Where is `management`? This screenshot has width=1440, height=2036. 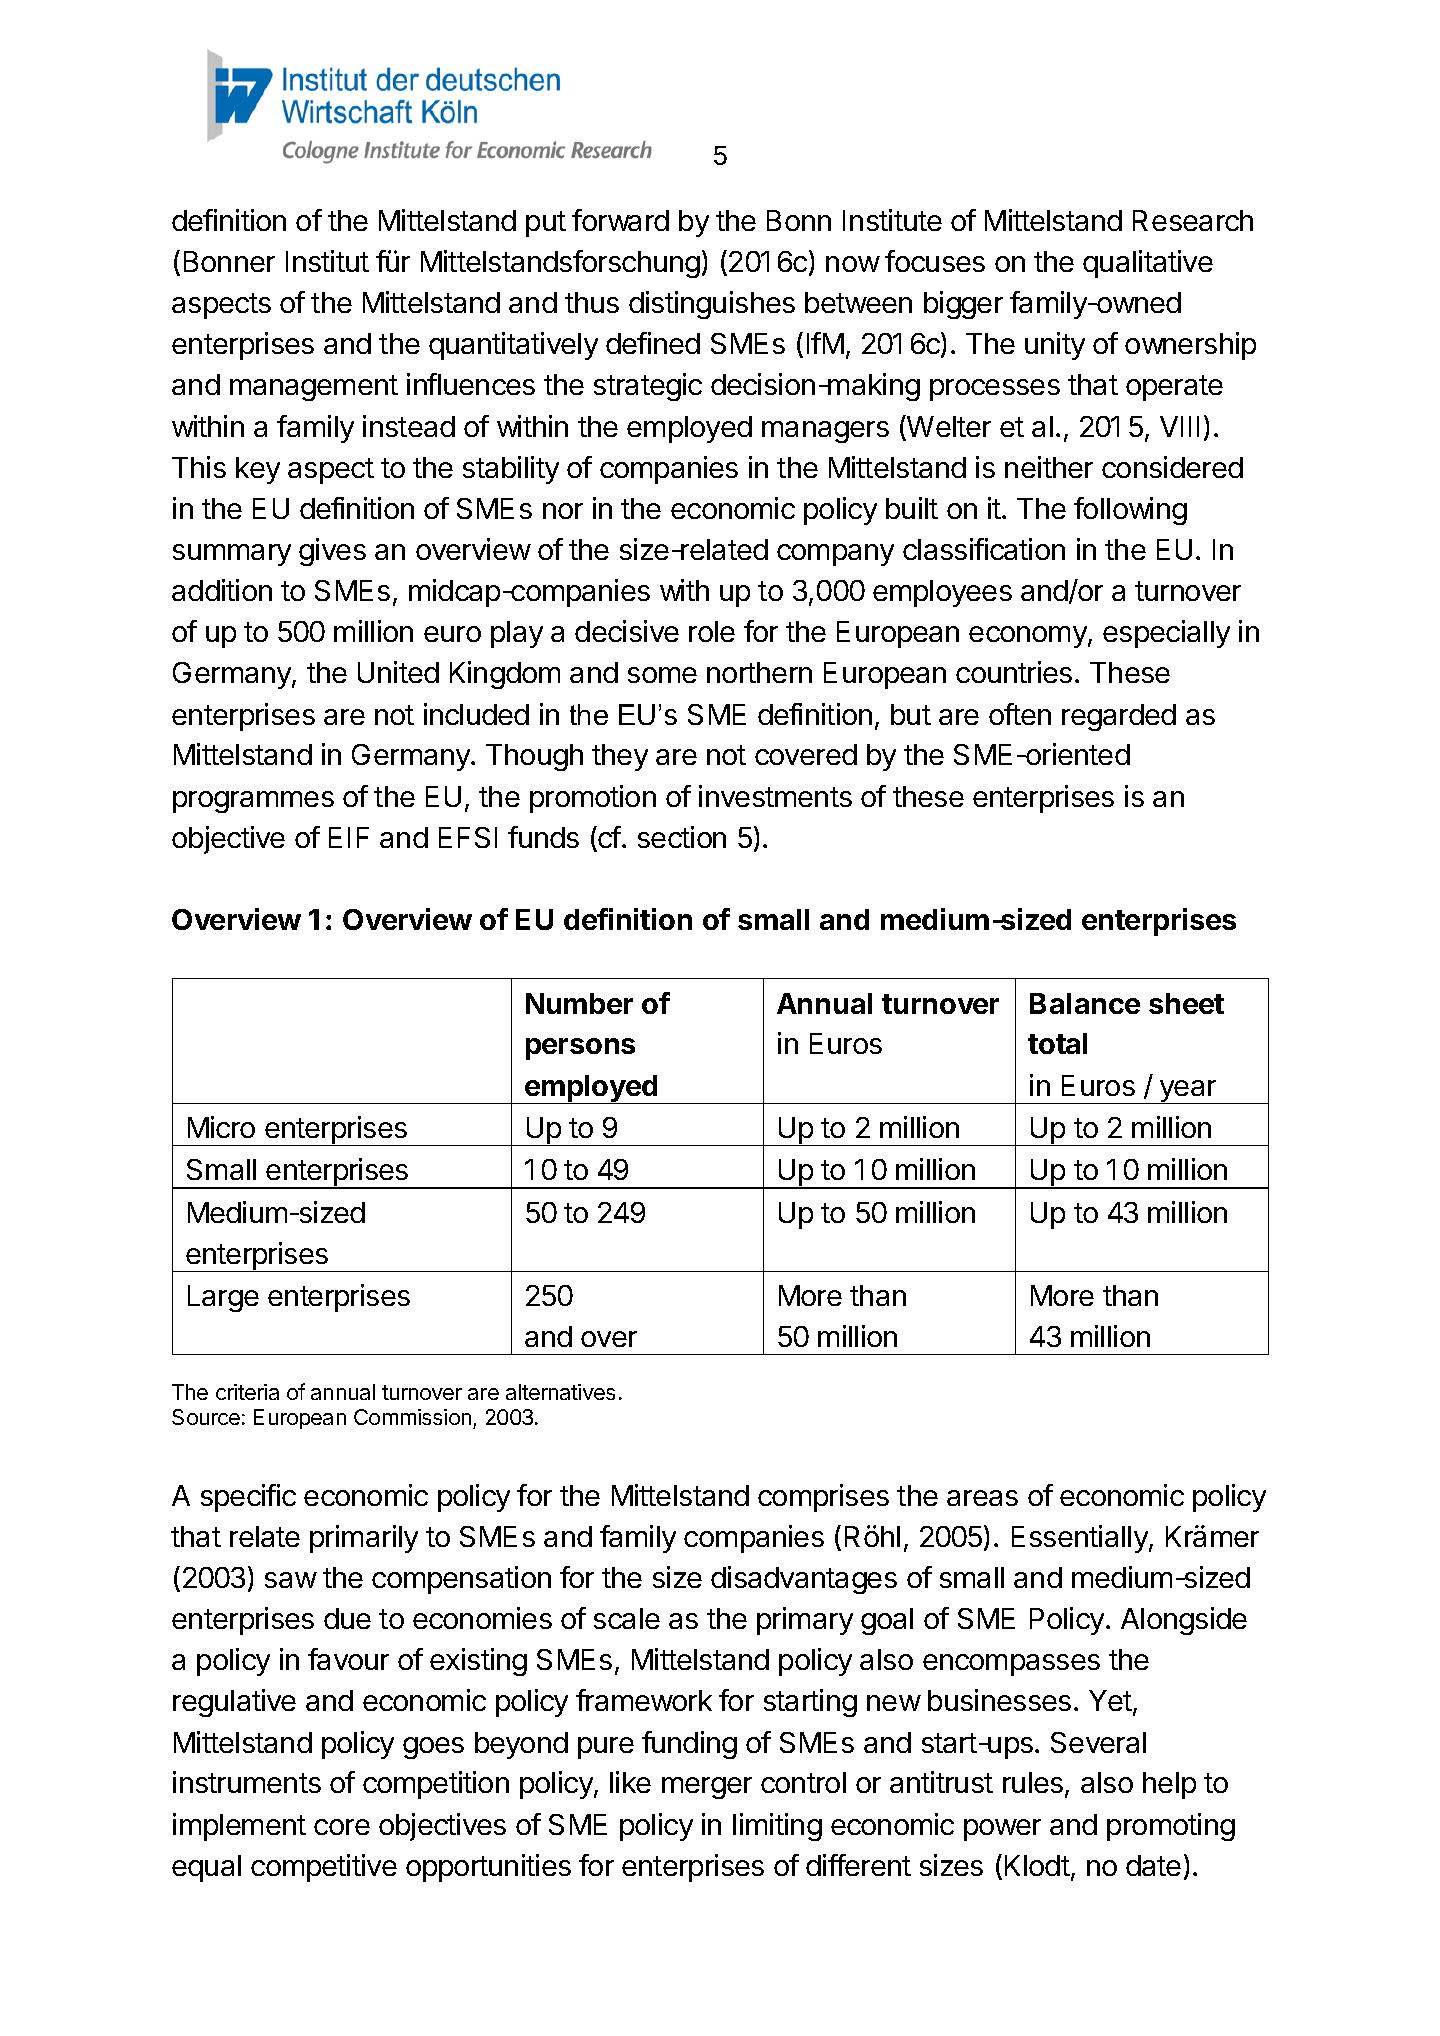
management is located at coordinates (314, 388).
